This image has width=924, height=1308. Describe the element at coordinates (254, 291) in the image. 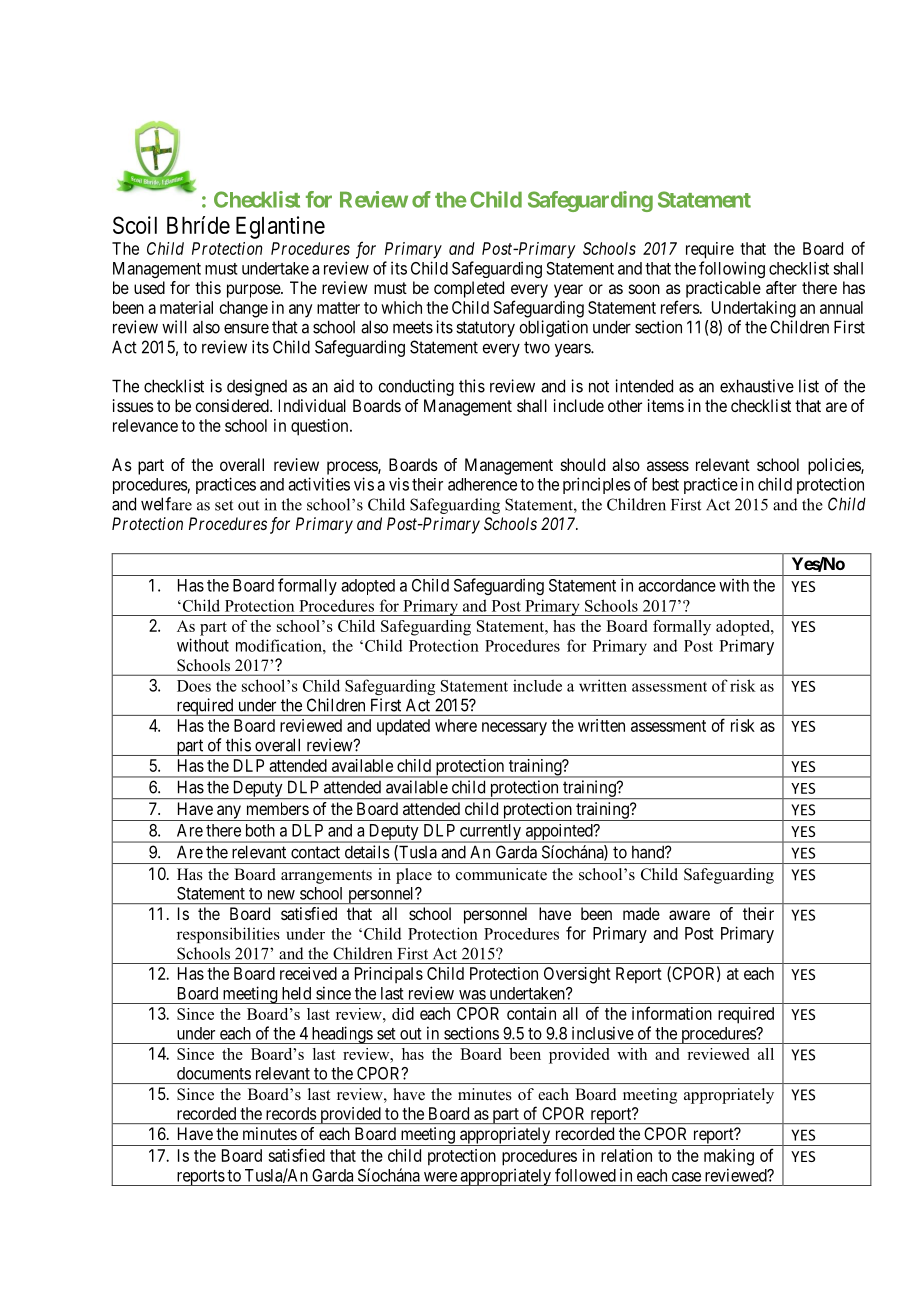

I see `purpose` at that location.
